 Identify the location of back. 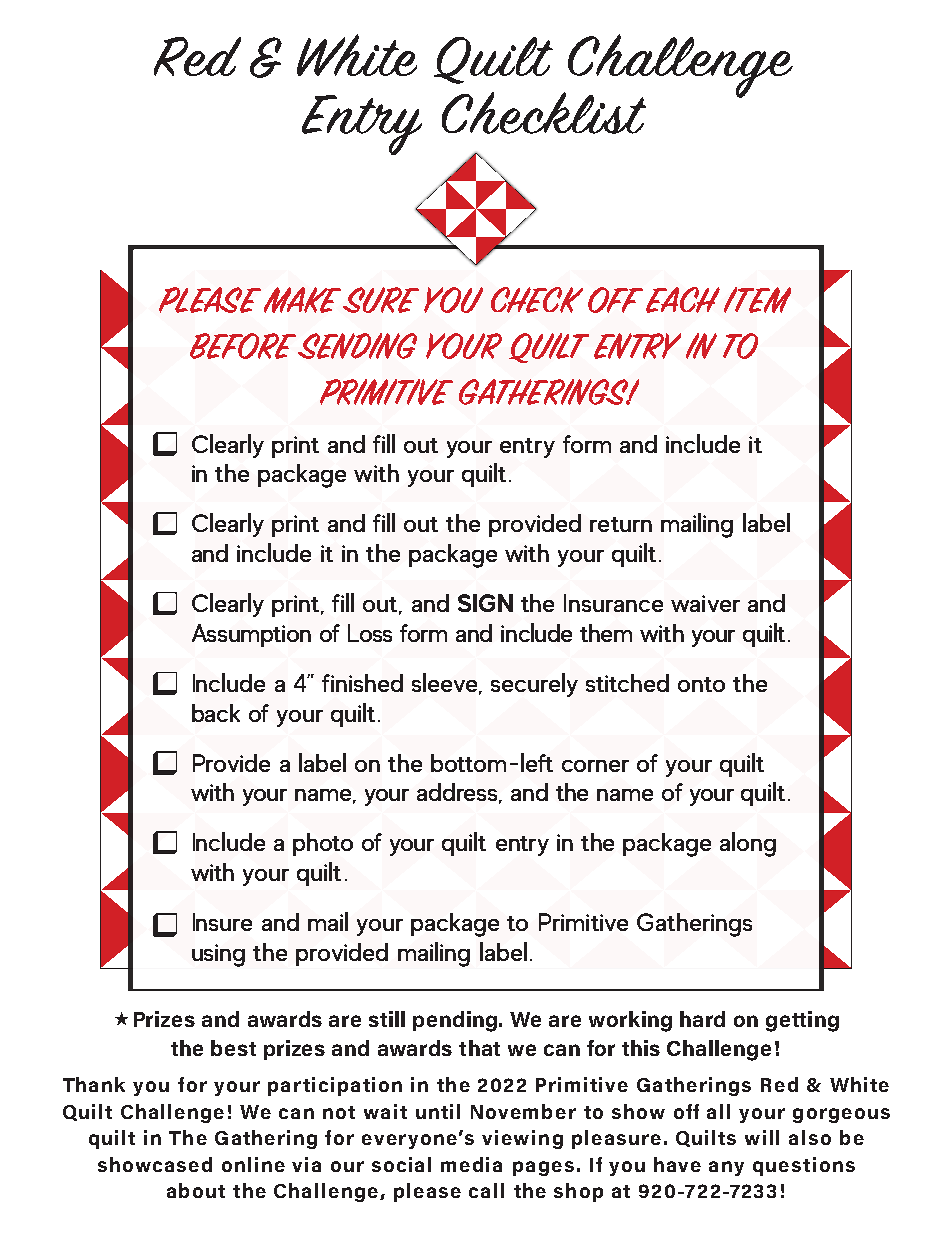
(216, 713).
